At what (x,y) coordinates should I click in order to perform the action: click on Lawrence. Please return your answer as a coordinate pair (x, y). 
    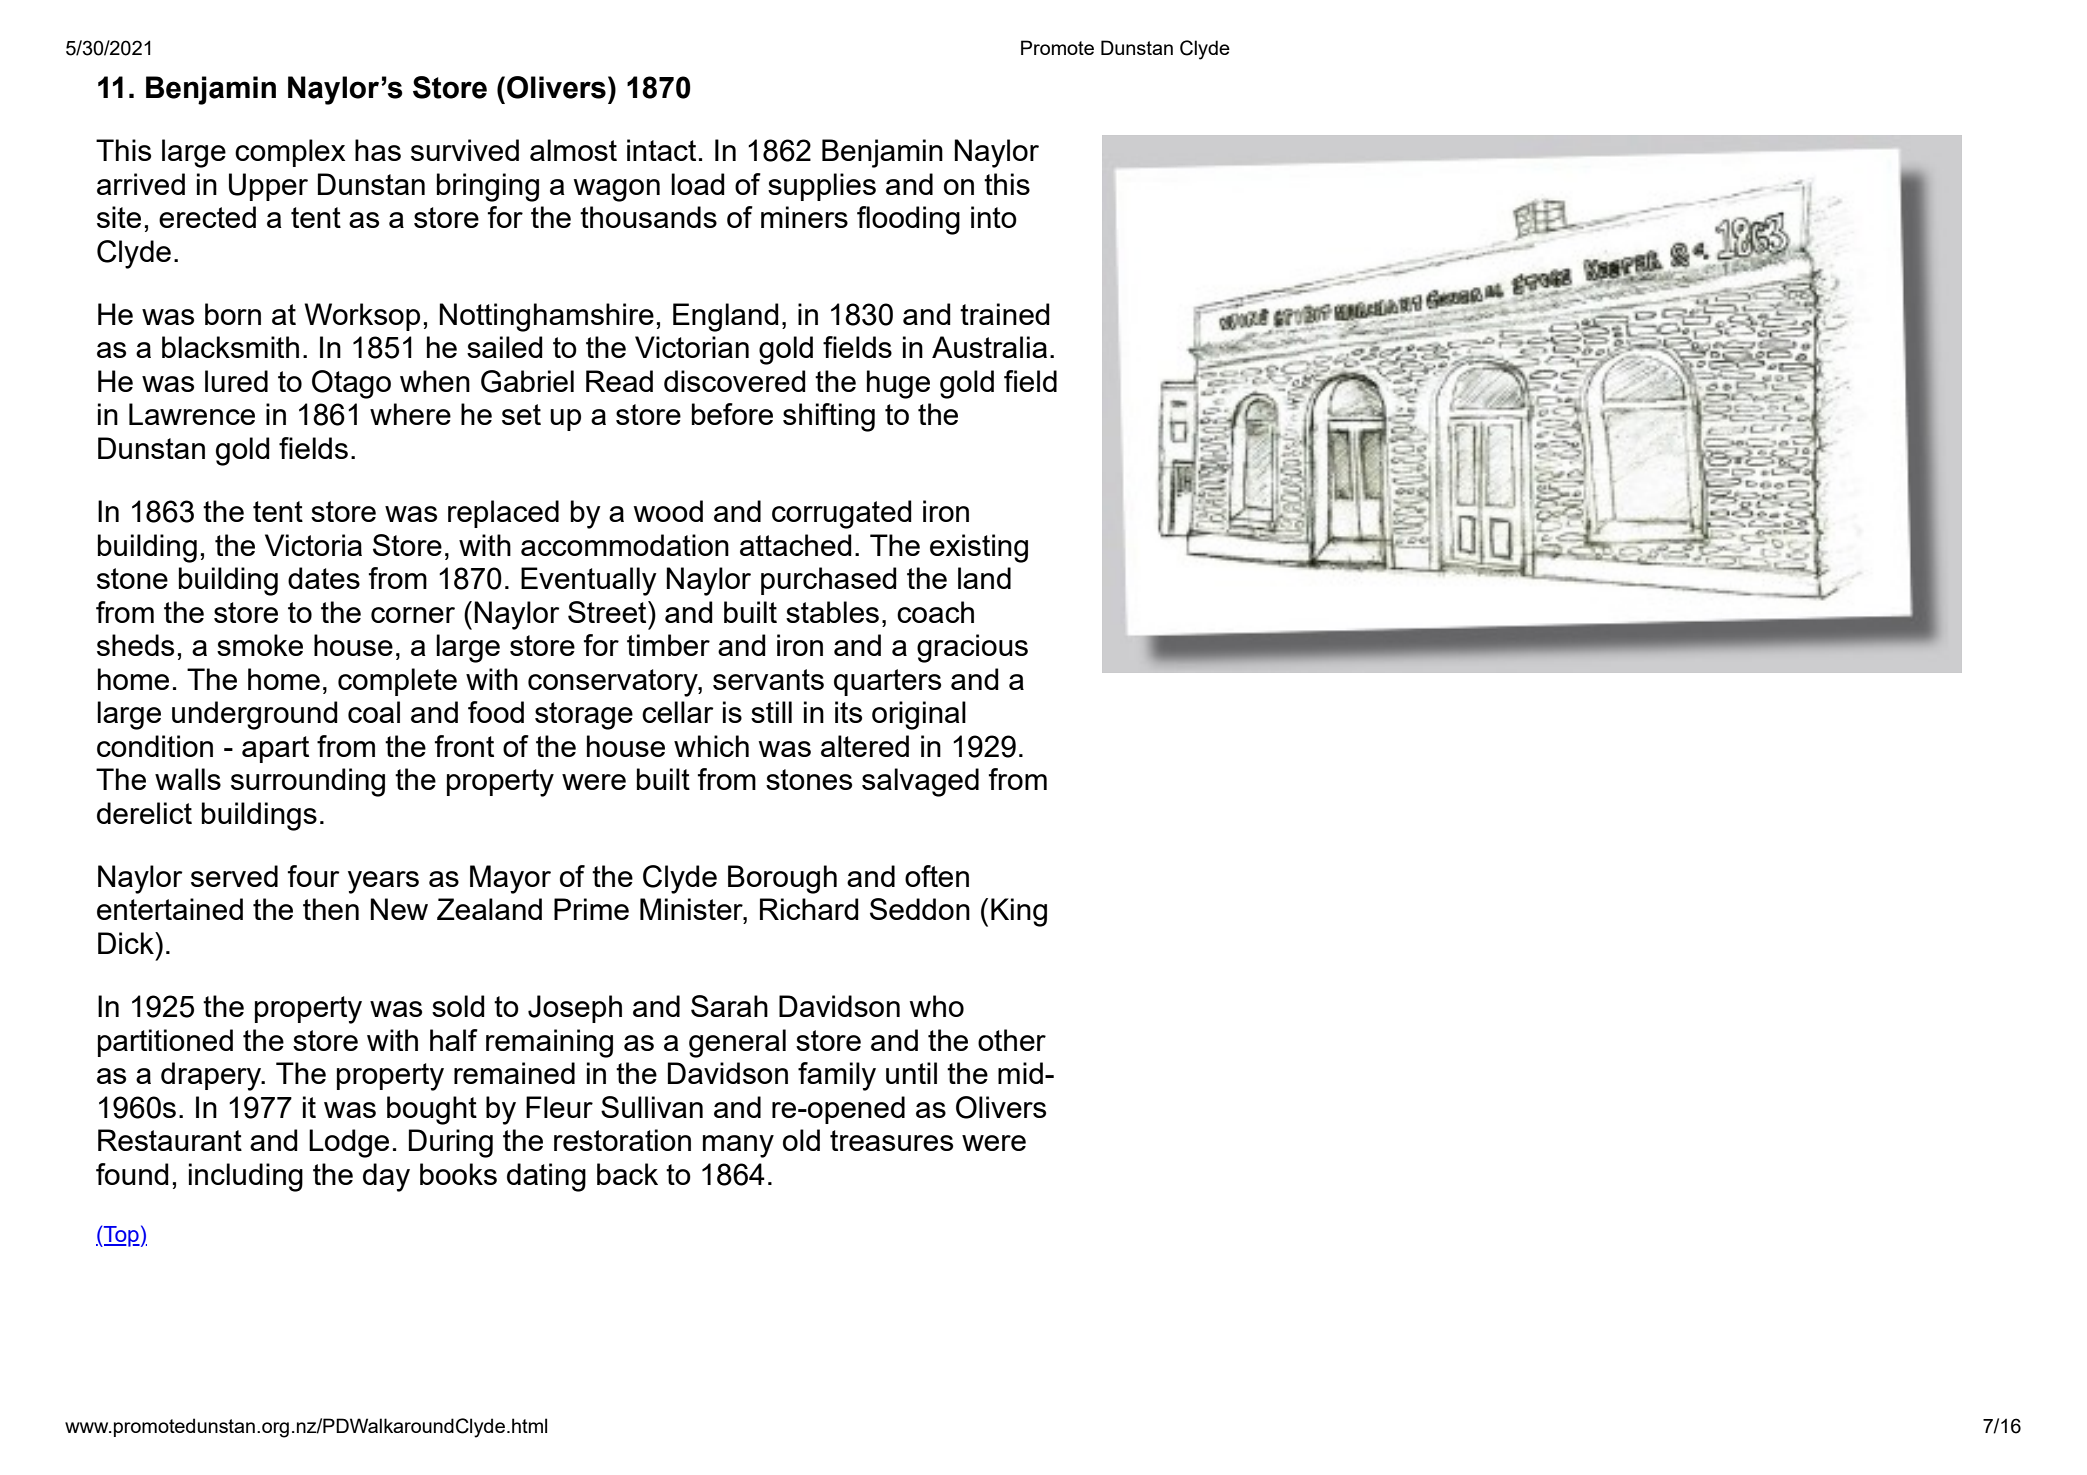
    Looking at the image, I should click on (192, 414).
